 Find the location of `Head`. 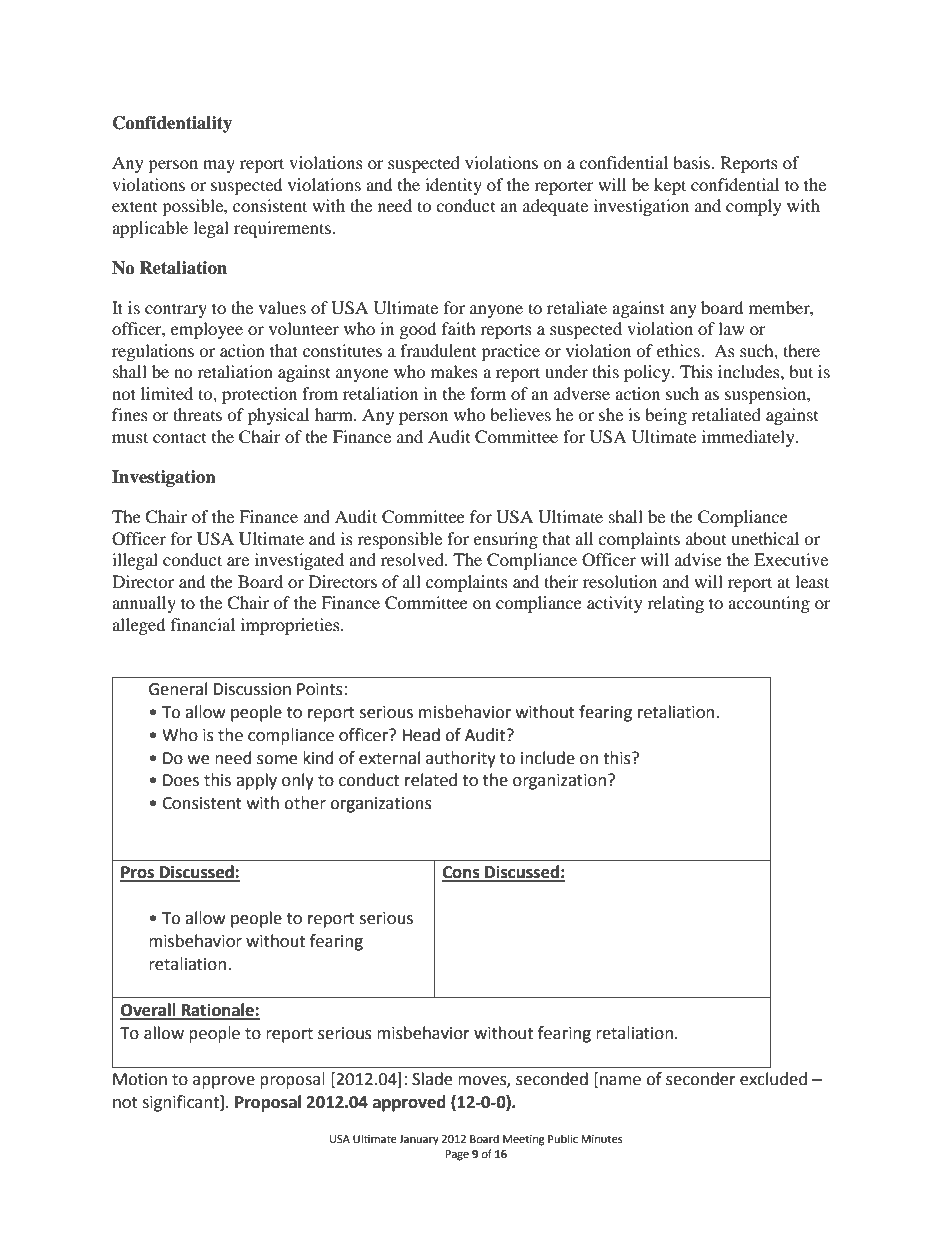

Head is located at coordinates (421, 735).
